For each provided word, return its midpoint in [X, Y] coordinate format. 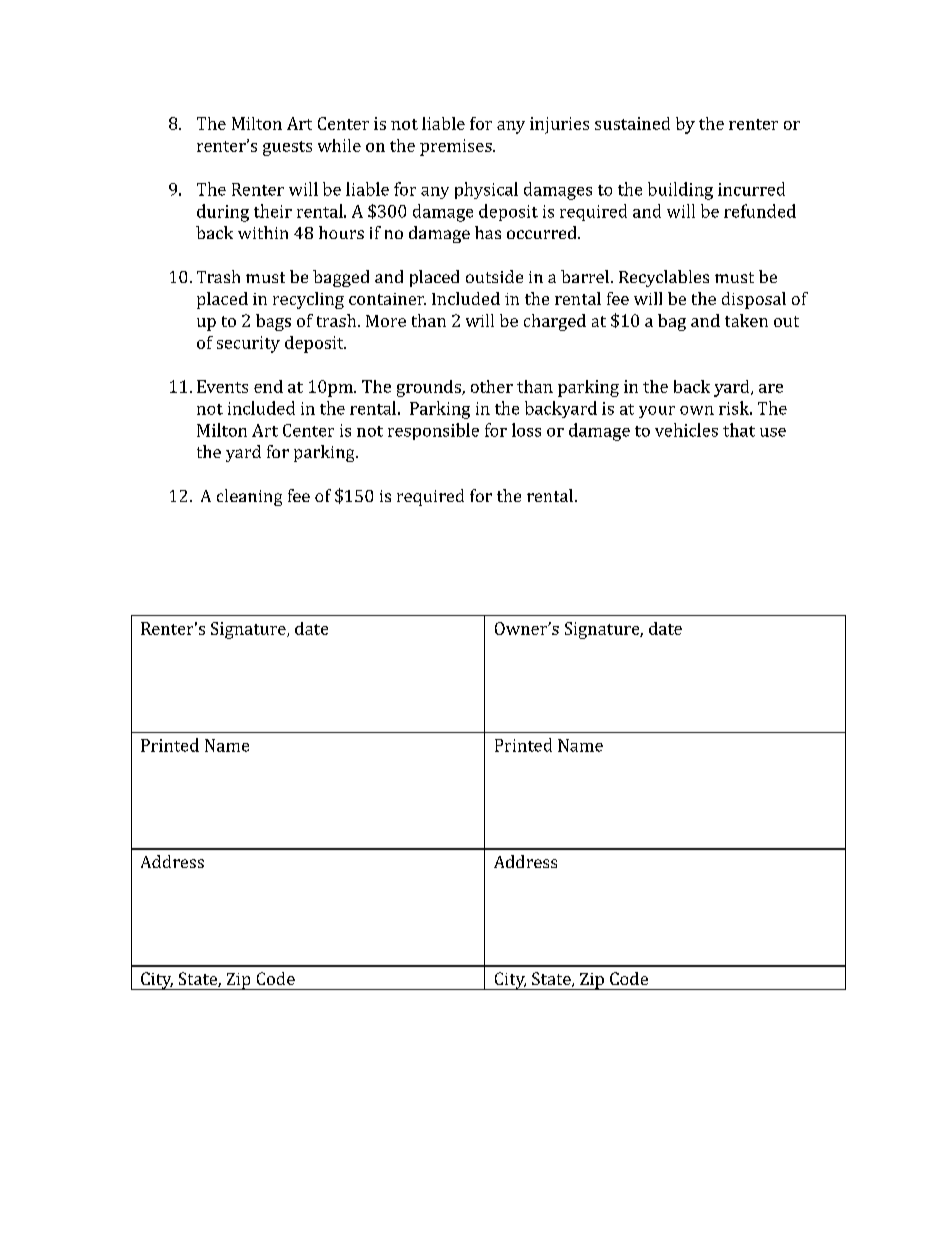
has [488, 232]
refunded [760, 211]
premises [457, 147]
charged [555, 322]
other [492, 386]
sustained [632, 123]
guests [287, 148]
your [657, 412]
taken [746, 320]
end [268, 386]
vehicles [686, 430]
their [273, 211]
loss [526, 430]
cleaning [249, 497]
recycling [308, 300]
